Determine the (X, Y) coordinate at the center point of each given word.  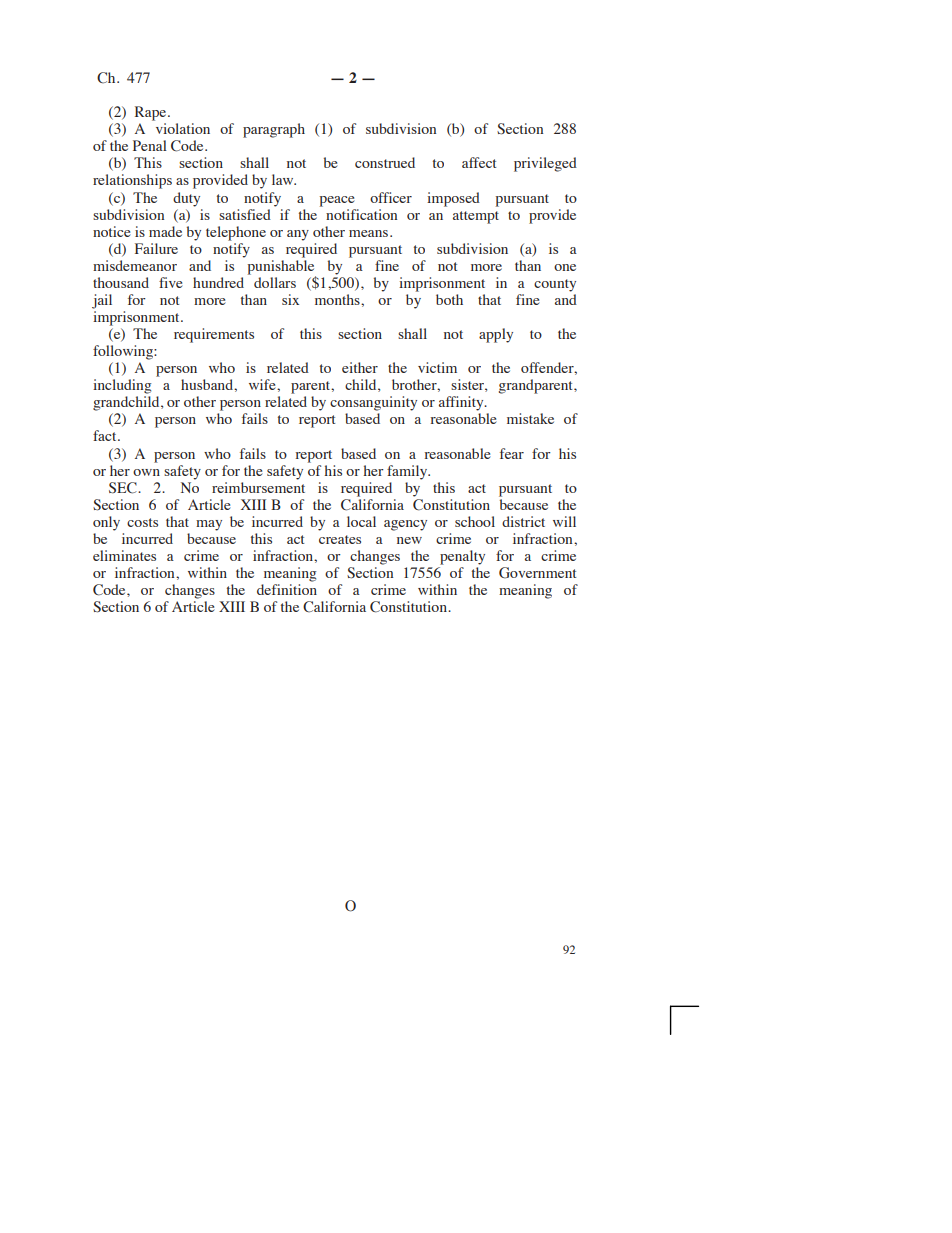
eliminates (124, 555)
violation (183, 128)
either (360, 367)
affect (479, 162)
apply (496, 335)
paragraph (274, 130)
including (122, 386)
